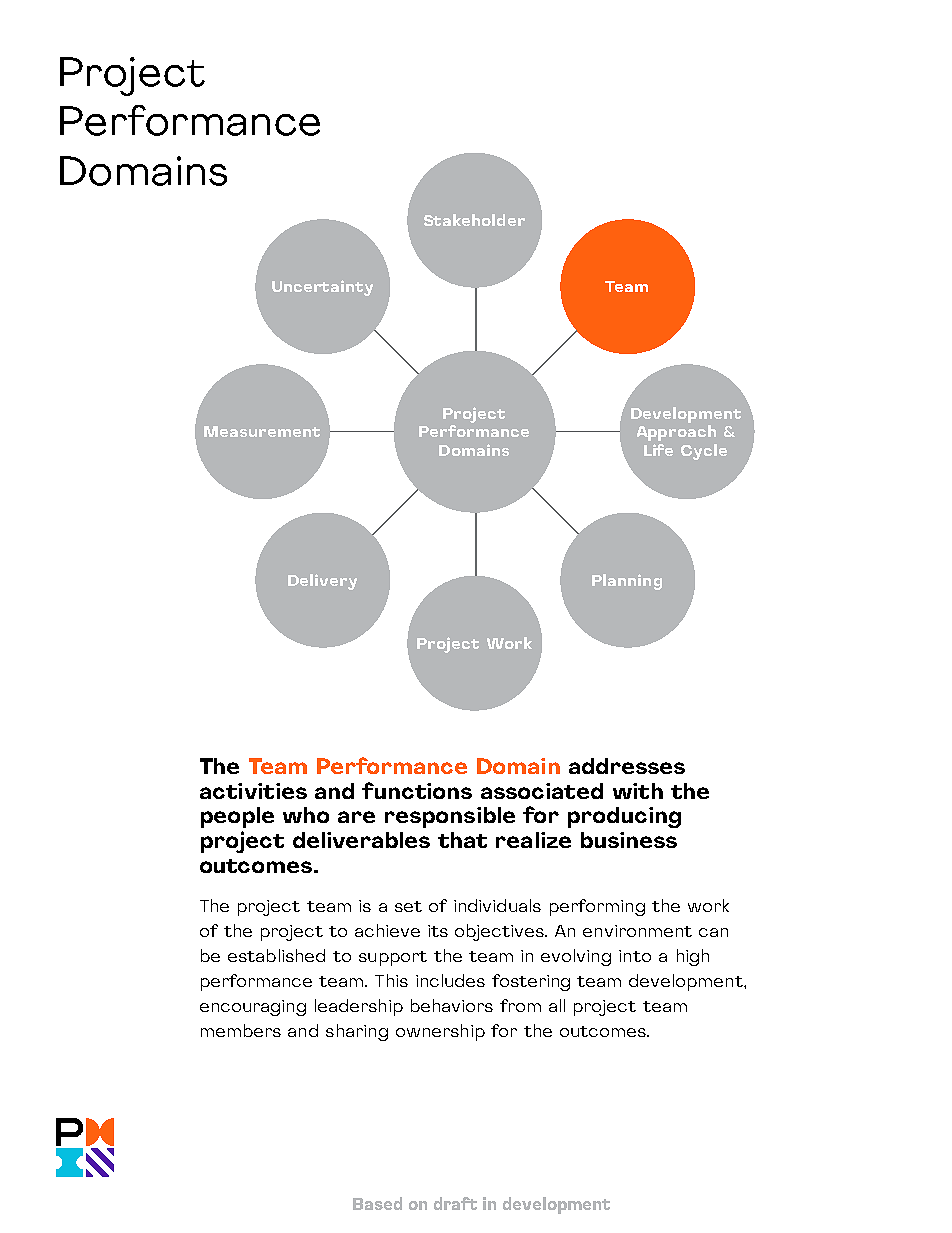 The image size is (952, 1233). What do you see at coordinates (627, 582) in the image?
I see `Planning` at bounding box center [627, 582].
